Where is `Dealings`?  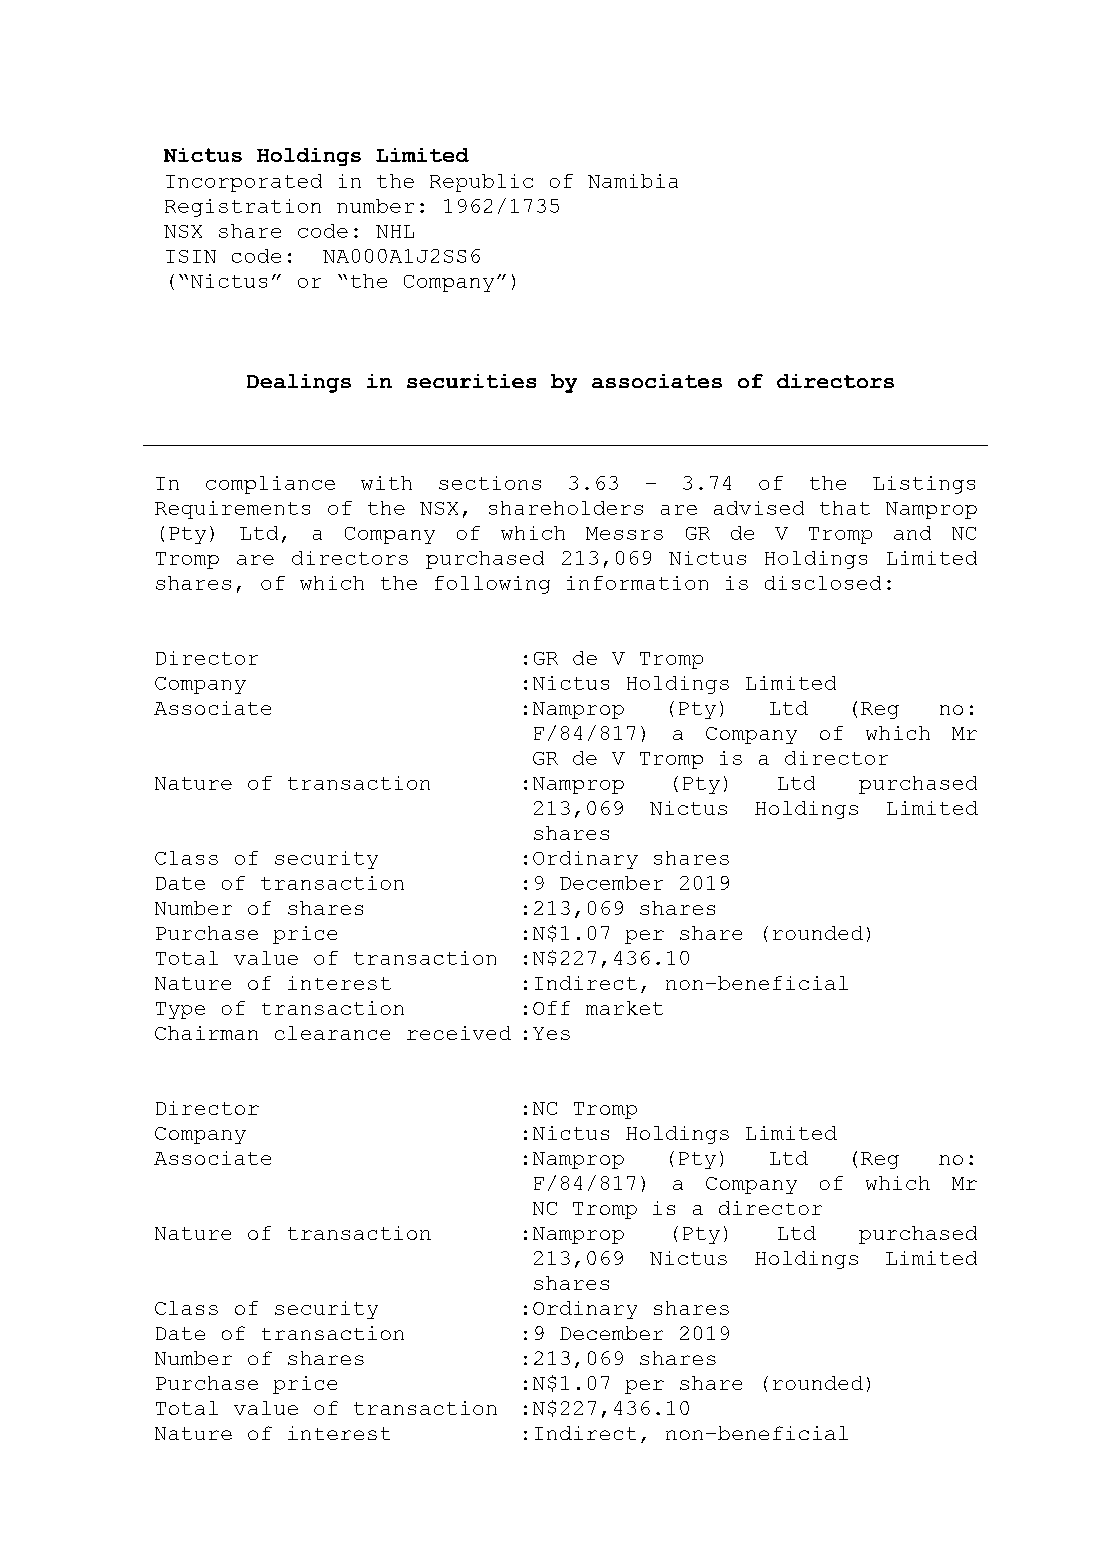 Dealings is located at coordinates (299, 383).
